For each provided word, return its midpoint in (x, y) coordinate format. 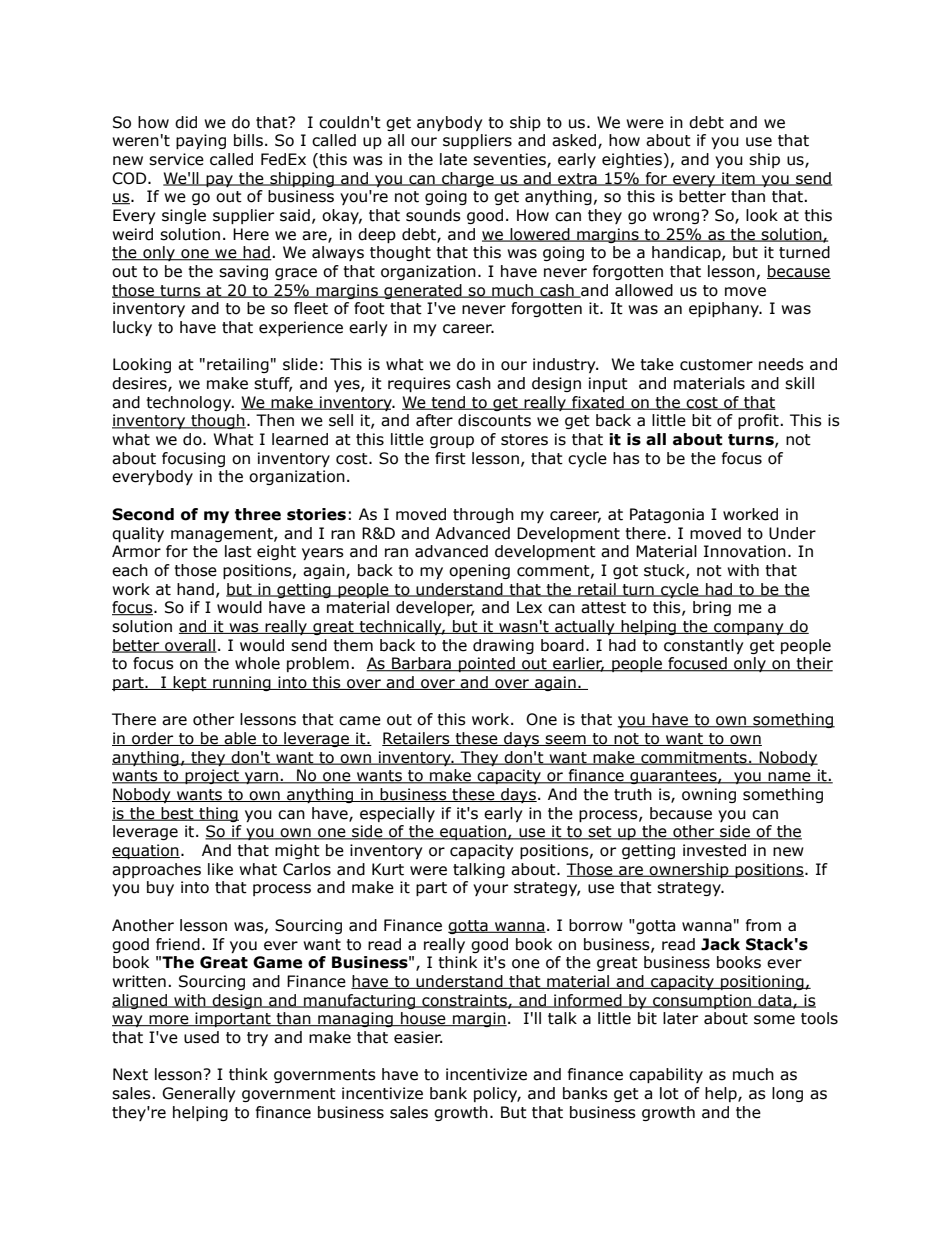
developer (435, 608)
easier (418, 1037)
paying (201, 141)
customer (716, 365)
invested (714, 850)
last (238, 551)
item (738, 179)
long (787, 1094)
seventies (510, 160)
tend (448, 403)
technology (190, 403)
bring (712, 608)
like (220, 869)
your (490, 890)
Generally (198, 1094)
